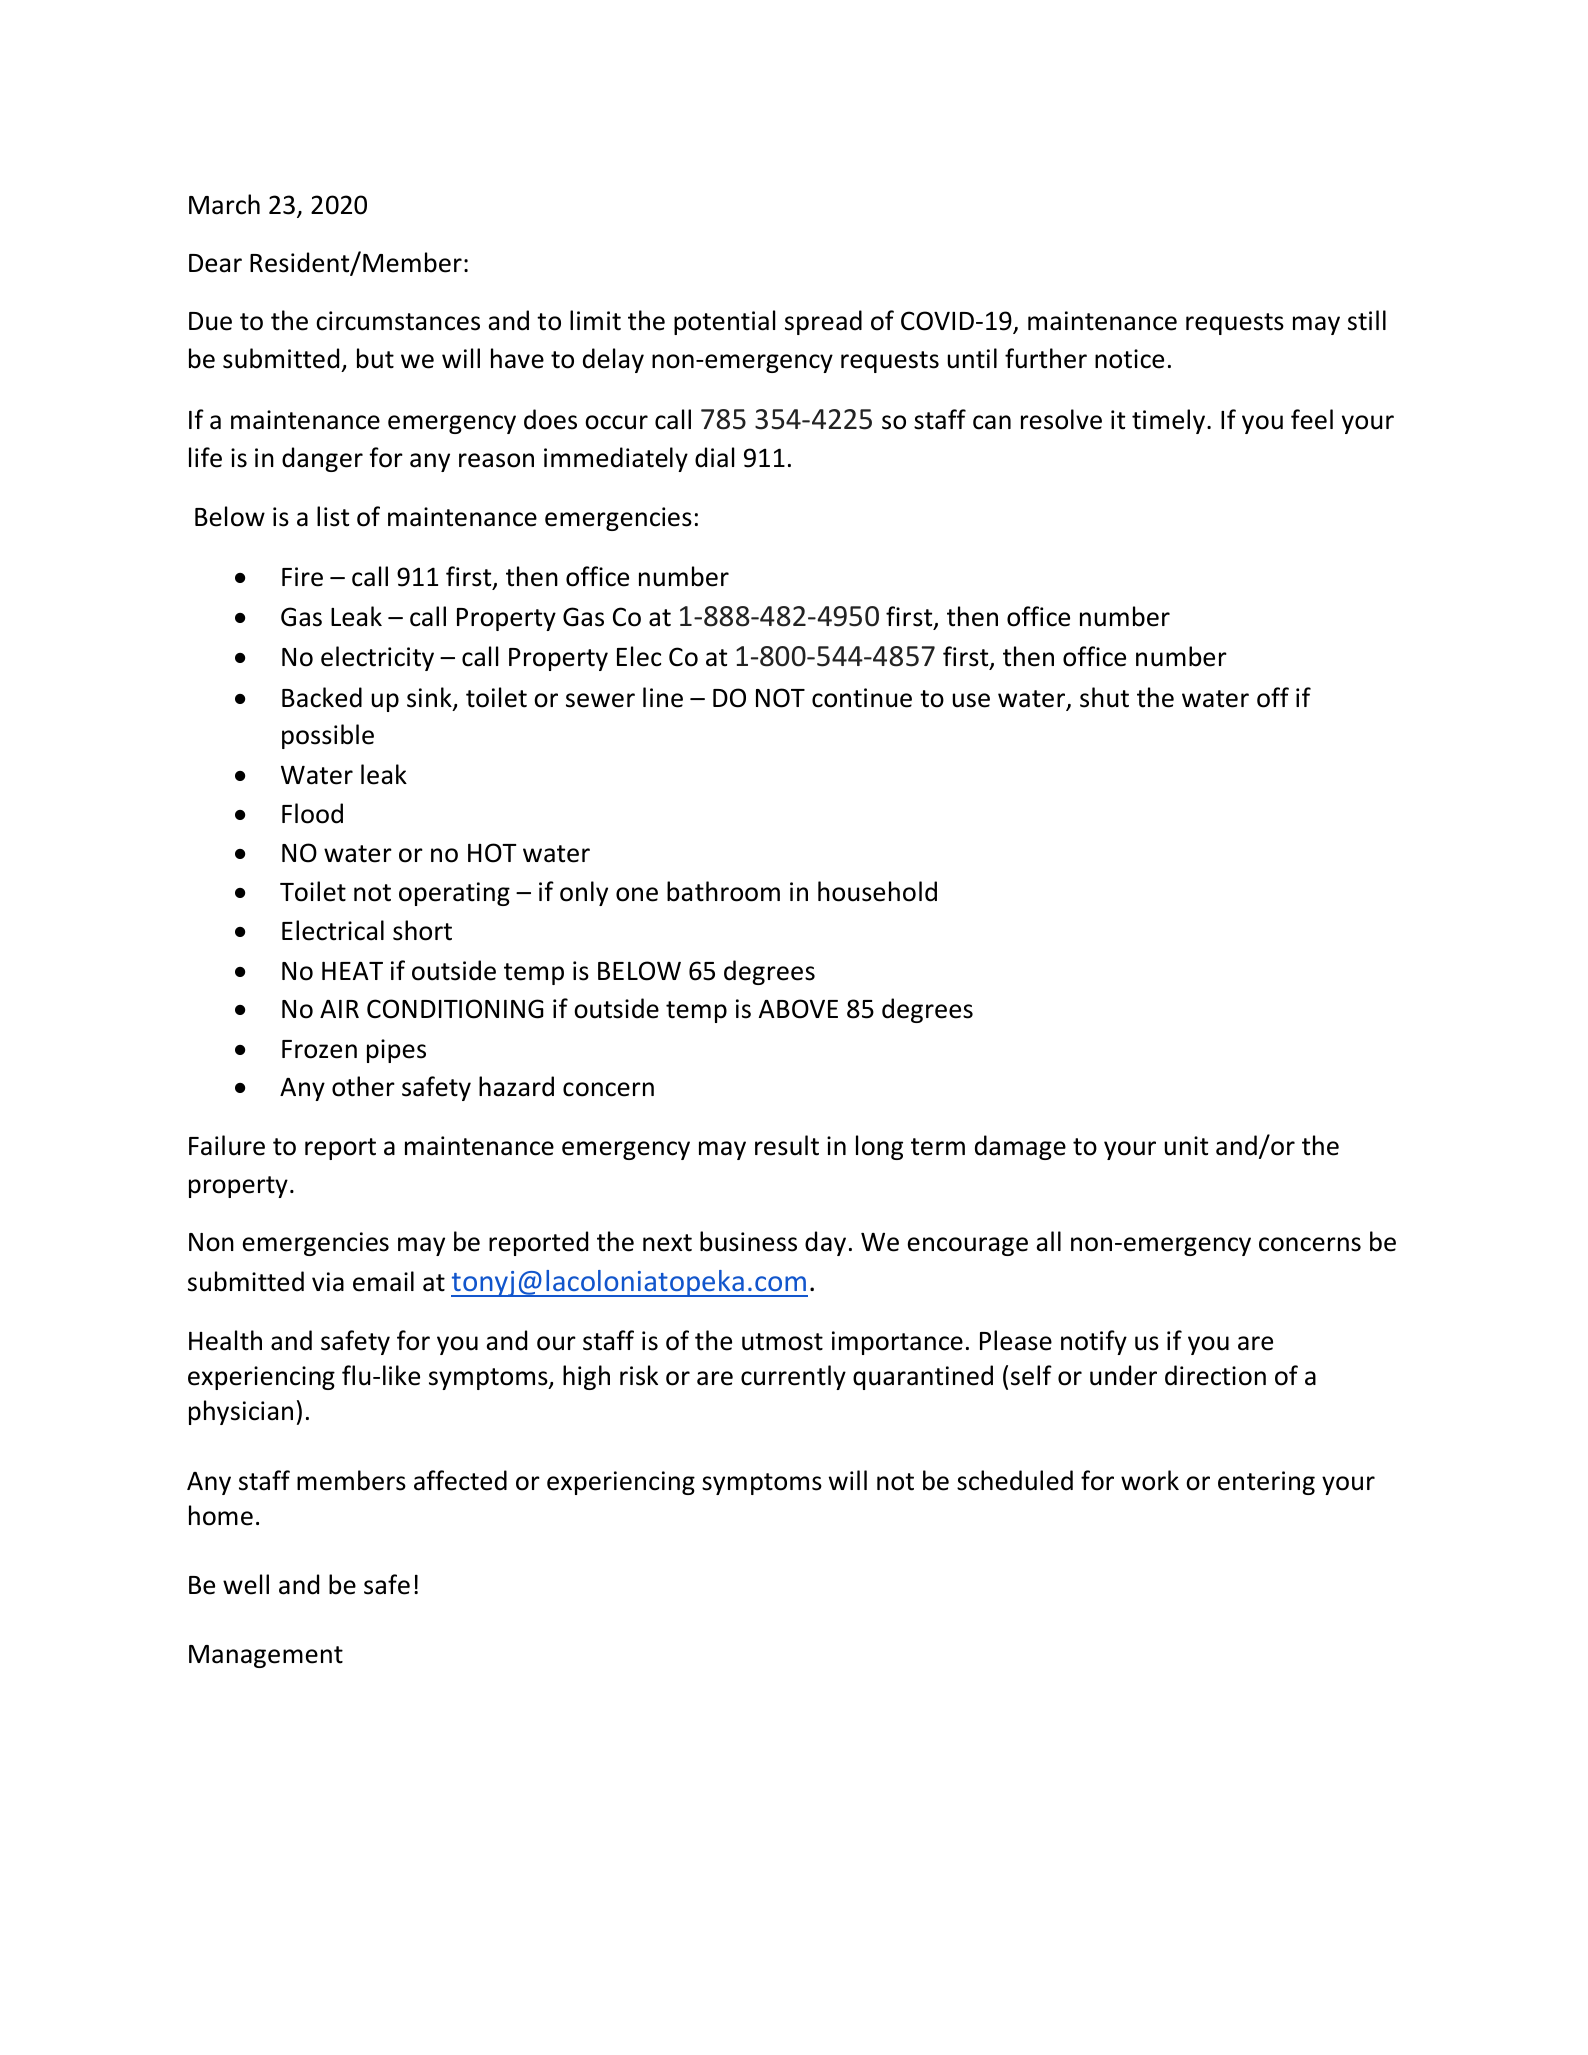 The image size is (1588, 2055). What do you see at coordinates (823, 322) in the screenshot?
I see `spread` at bounding box center [823, 322].
